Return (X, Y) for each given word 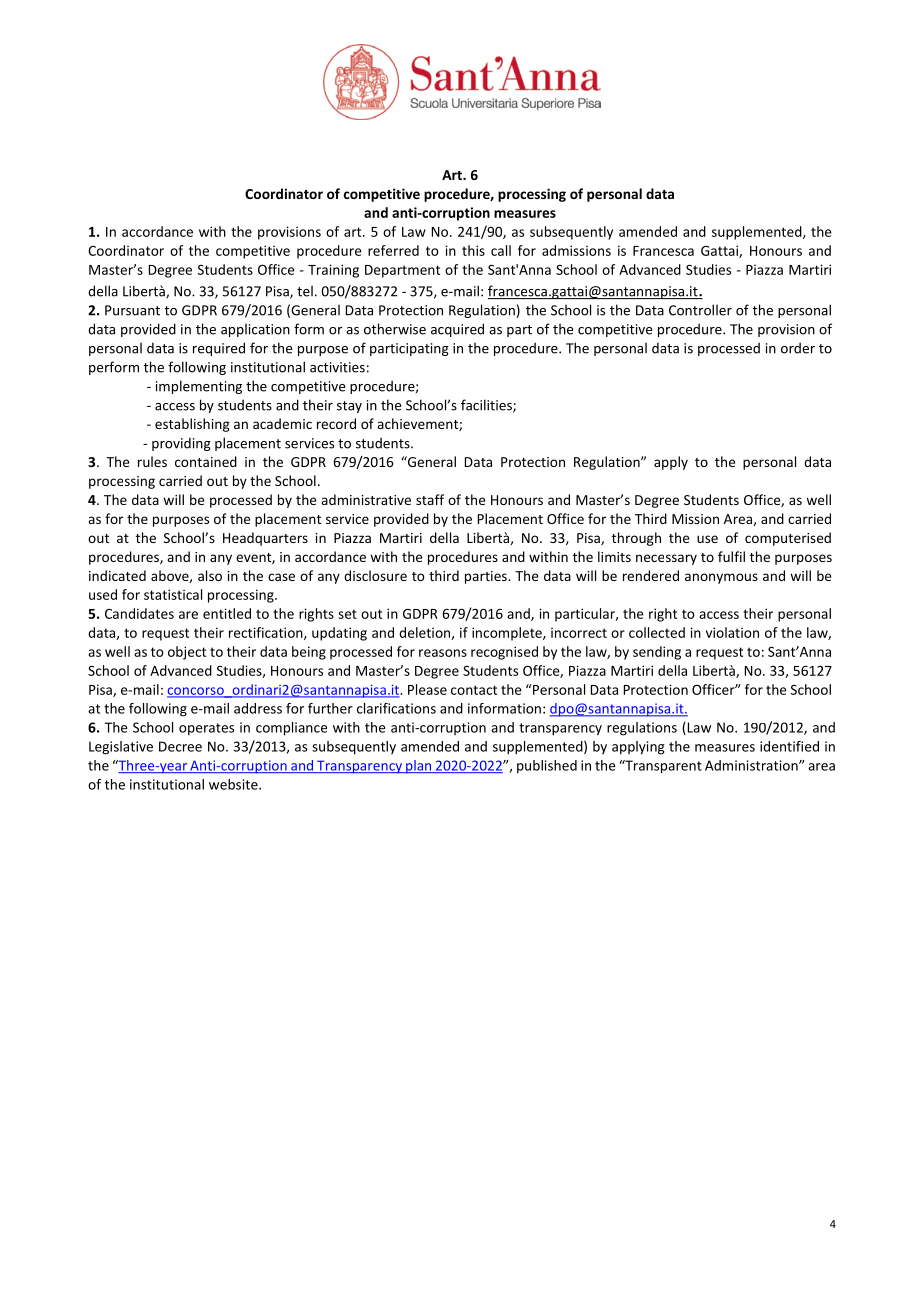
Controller (700, 310)
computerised (788, 539)
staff (430, 499)
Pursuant (132, 310)
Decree (180, 746)
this (473, 250)
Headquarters (265, 539)
